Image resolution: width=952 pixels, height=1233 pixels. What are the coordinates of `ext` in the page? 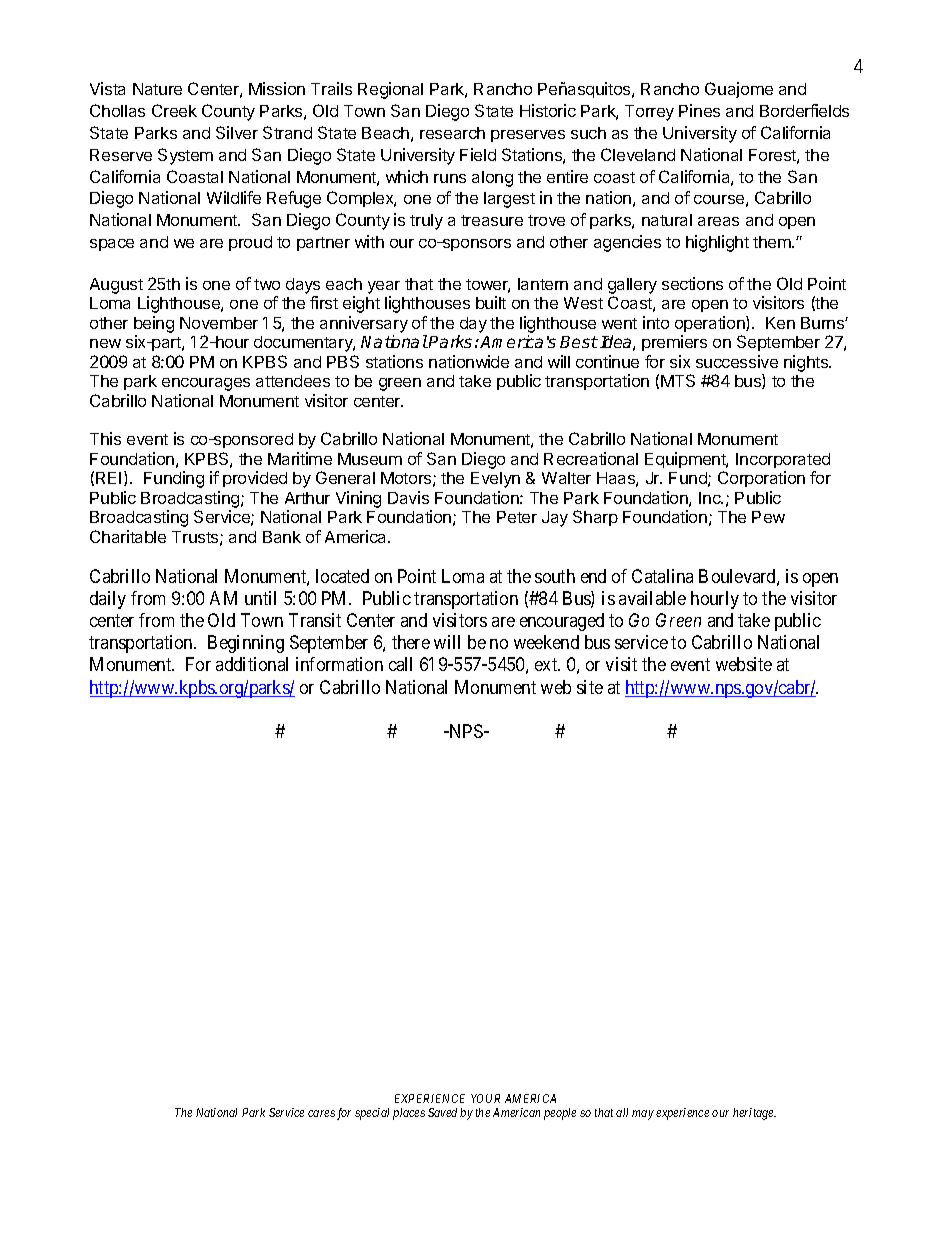 It's located at (547, 665).
